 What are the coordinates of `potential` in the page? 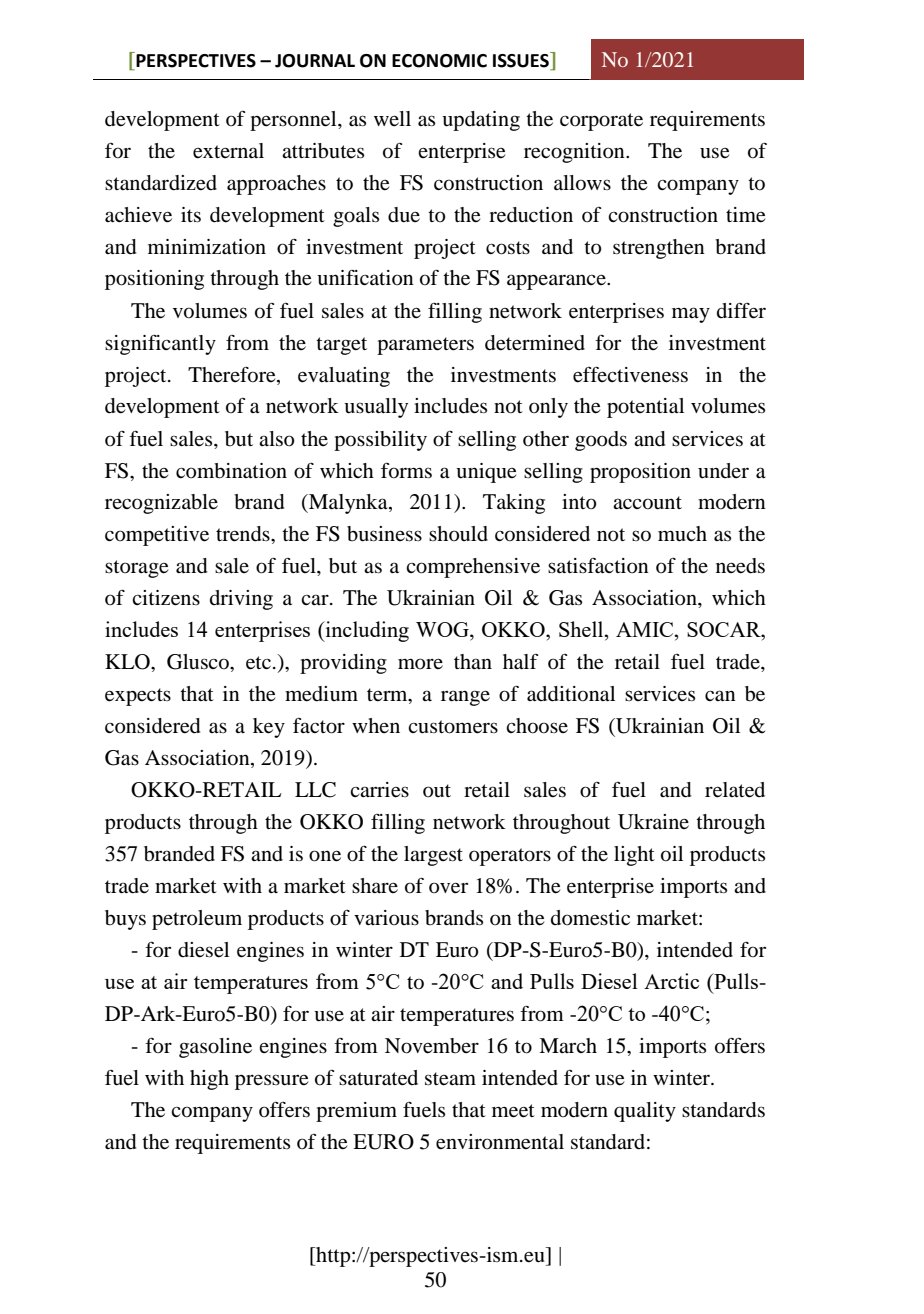 It's located at (645, 408).
